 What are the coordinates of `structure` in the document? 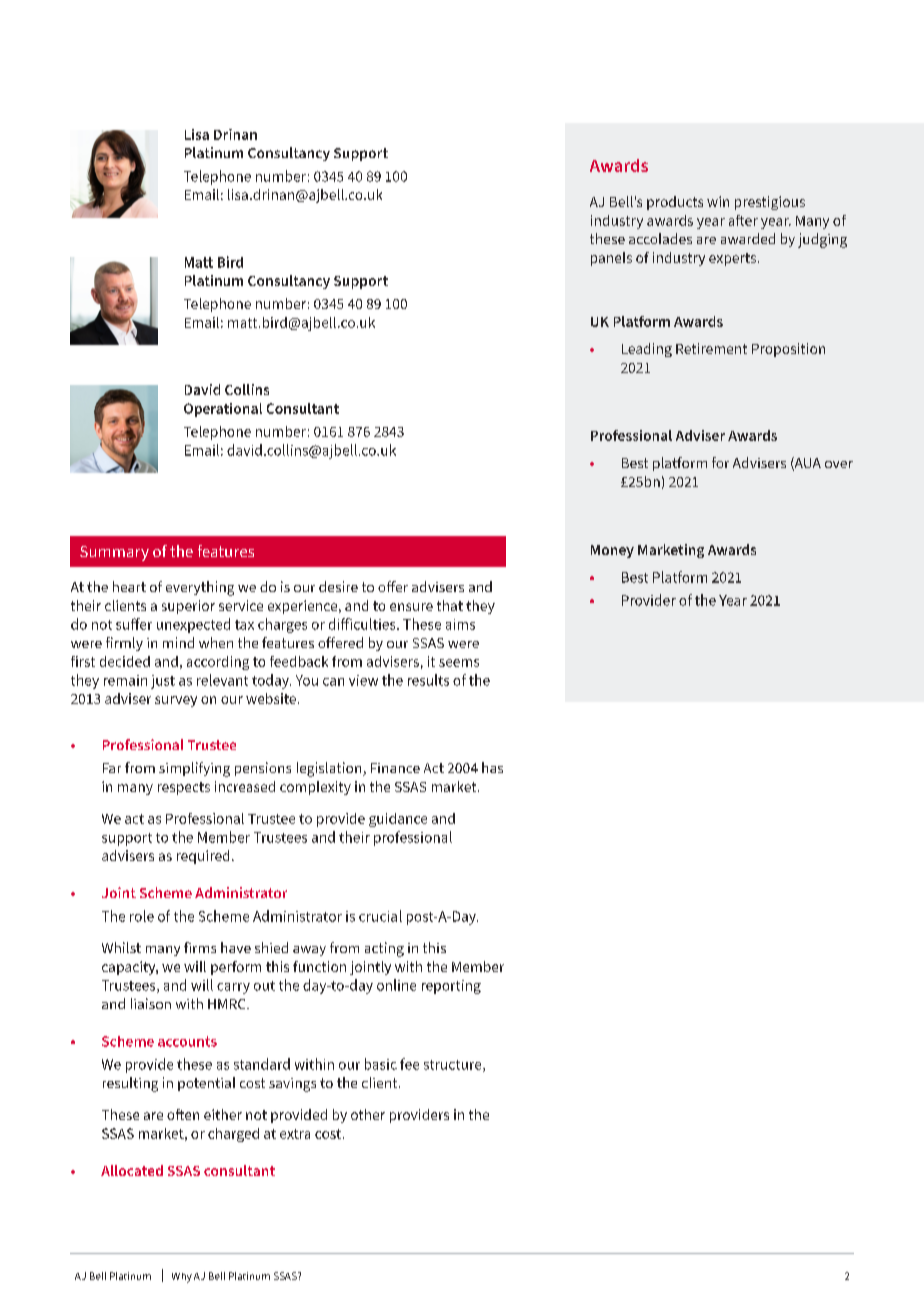 It's located at (454, 1066).
